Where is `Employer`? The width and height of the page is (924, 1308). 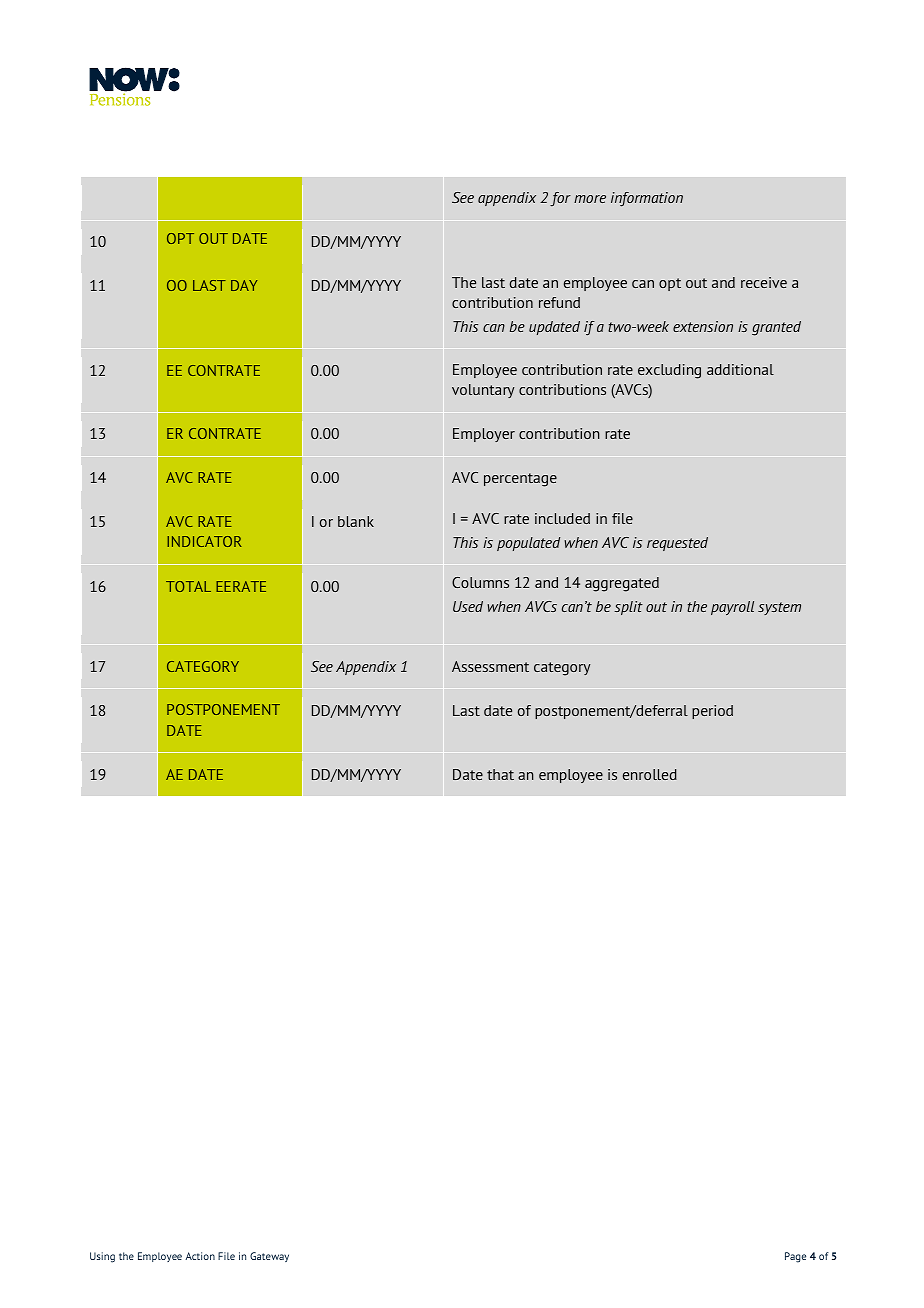
Employer is located at coordinates (484, 435).
